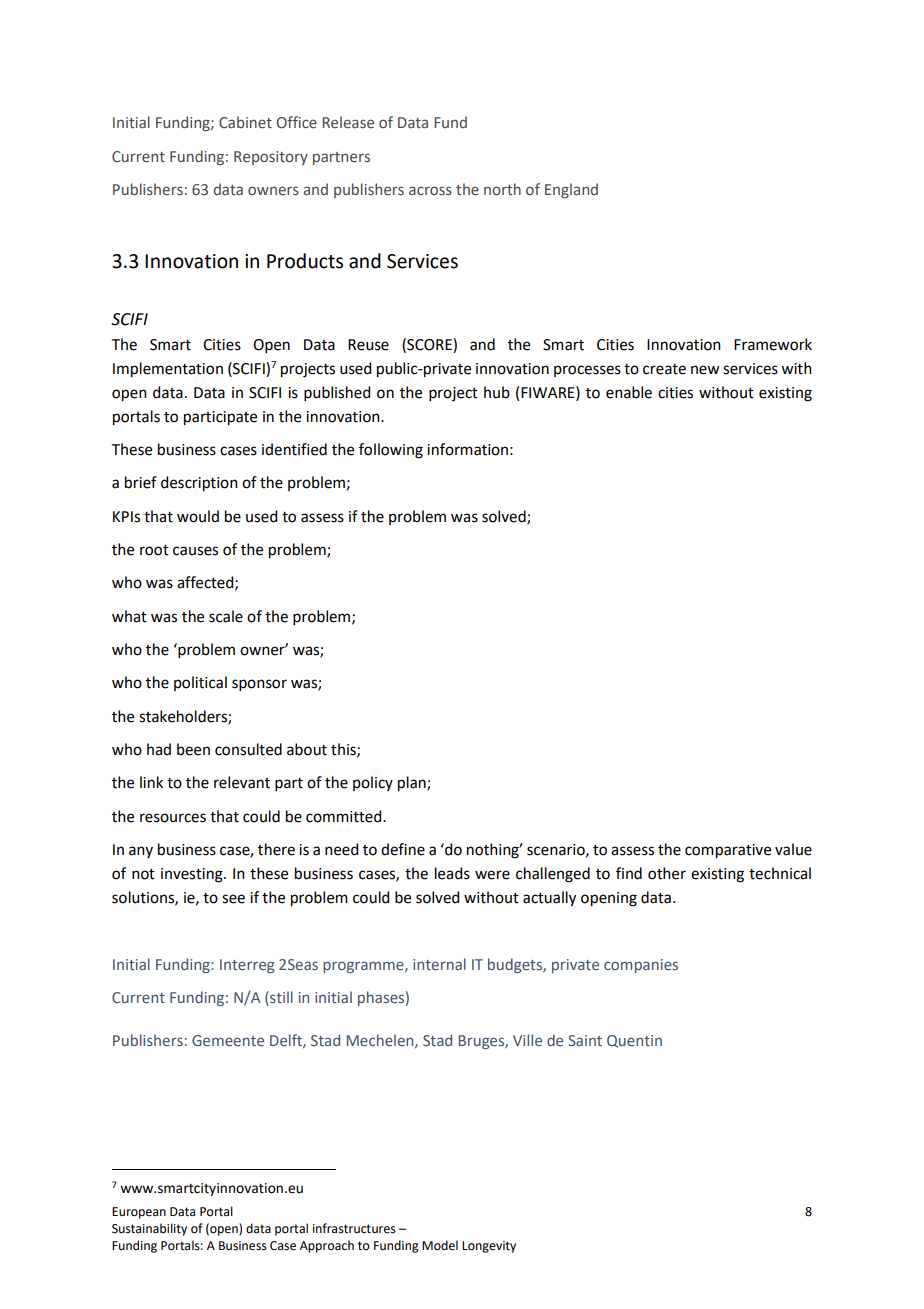 The image size is (924, 1309). What do you see at coordinates (634, 1041) in the document?
I see `Quentin` at bounding box center [634, 1041].
